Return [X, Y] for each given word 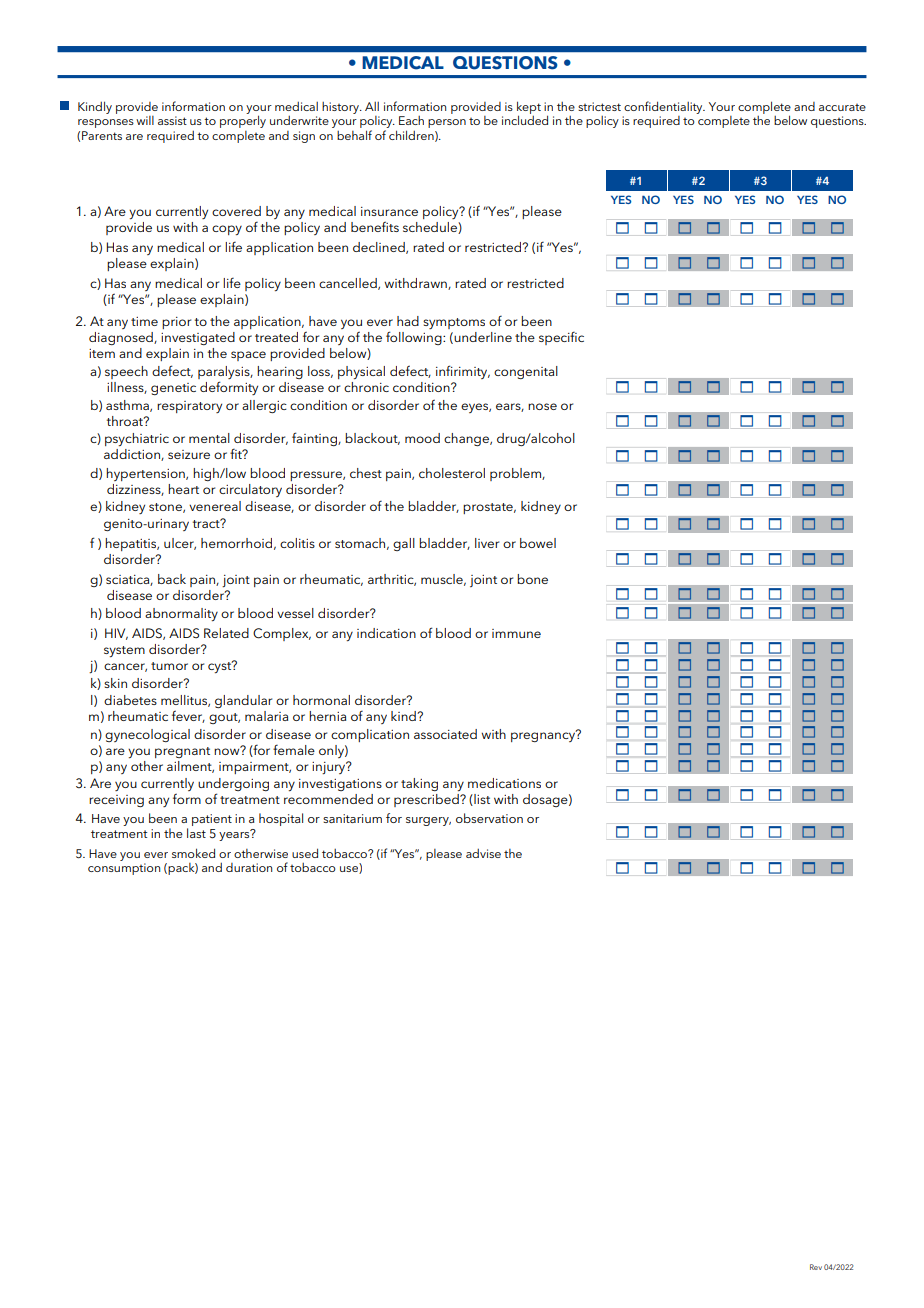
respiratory [189, 407]
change [467, 439]
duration [249, 867]
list [481, 800]
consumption [124, 869]
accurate [842, 107]
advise [483, 853]
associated [445, 734]
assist [172, 120]
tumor [169, 666]
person [447, 123]
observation [489, 818]
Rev [816, 1267]
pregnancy [544, 736]
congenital [526, 372]
